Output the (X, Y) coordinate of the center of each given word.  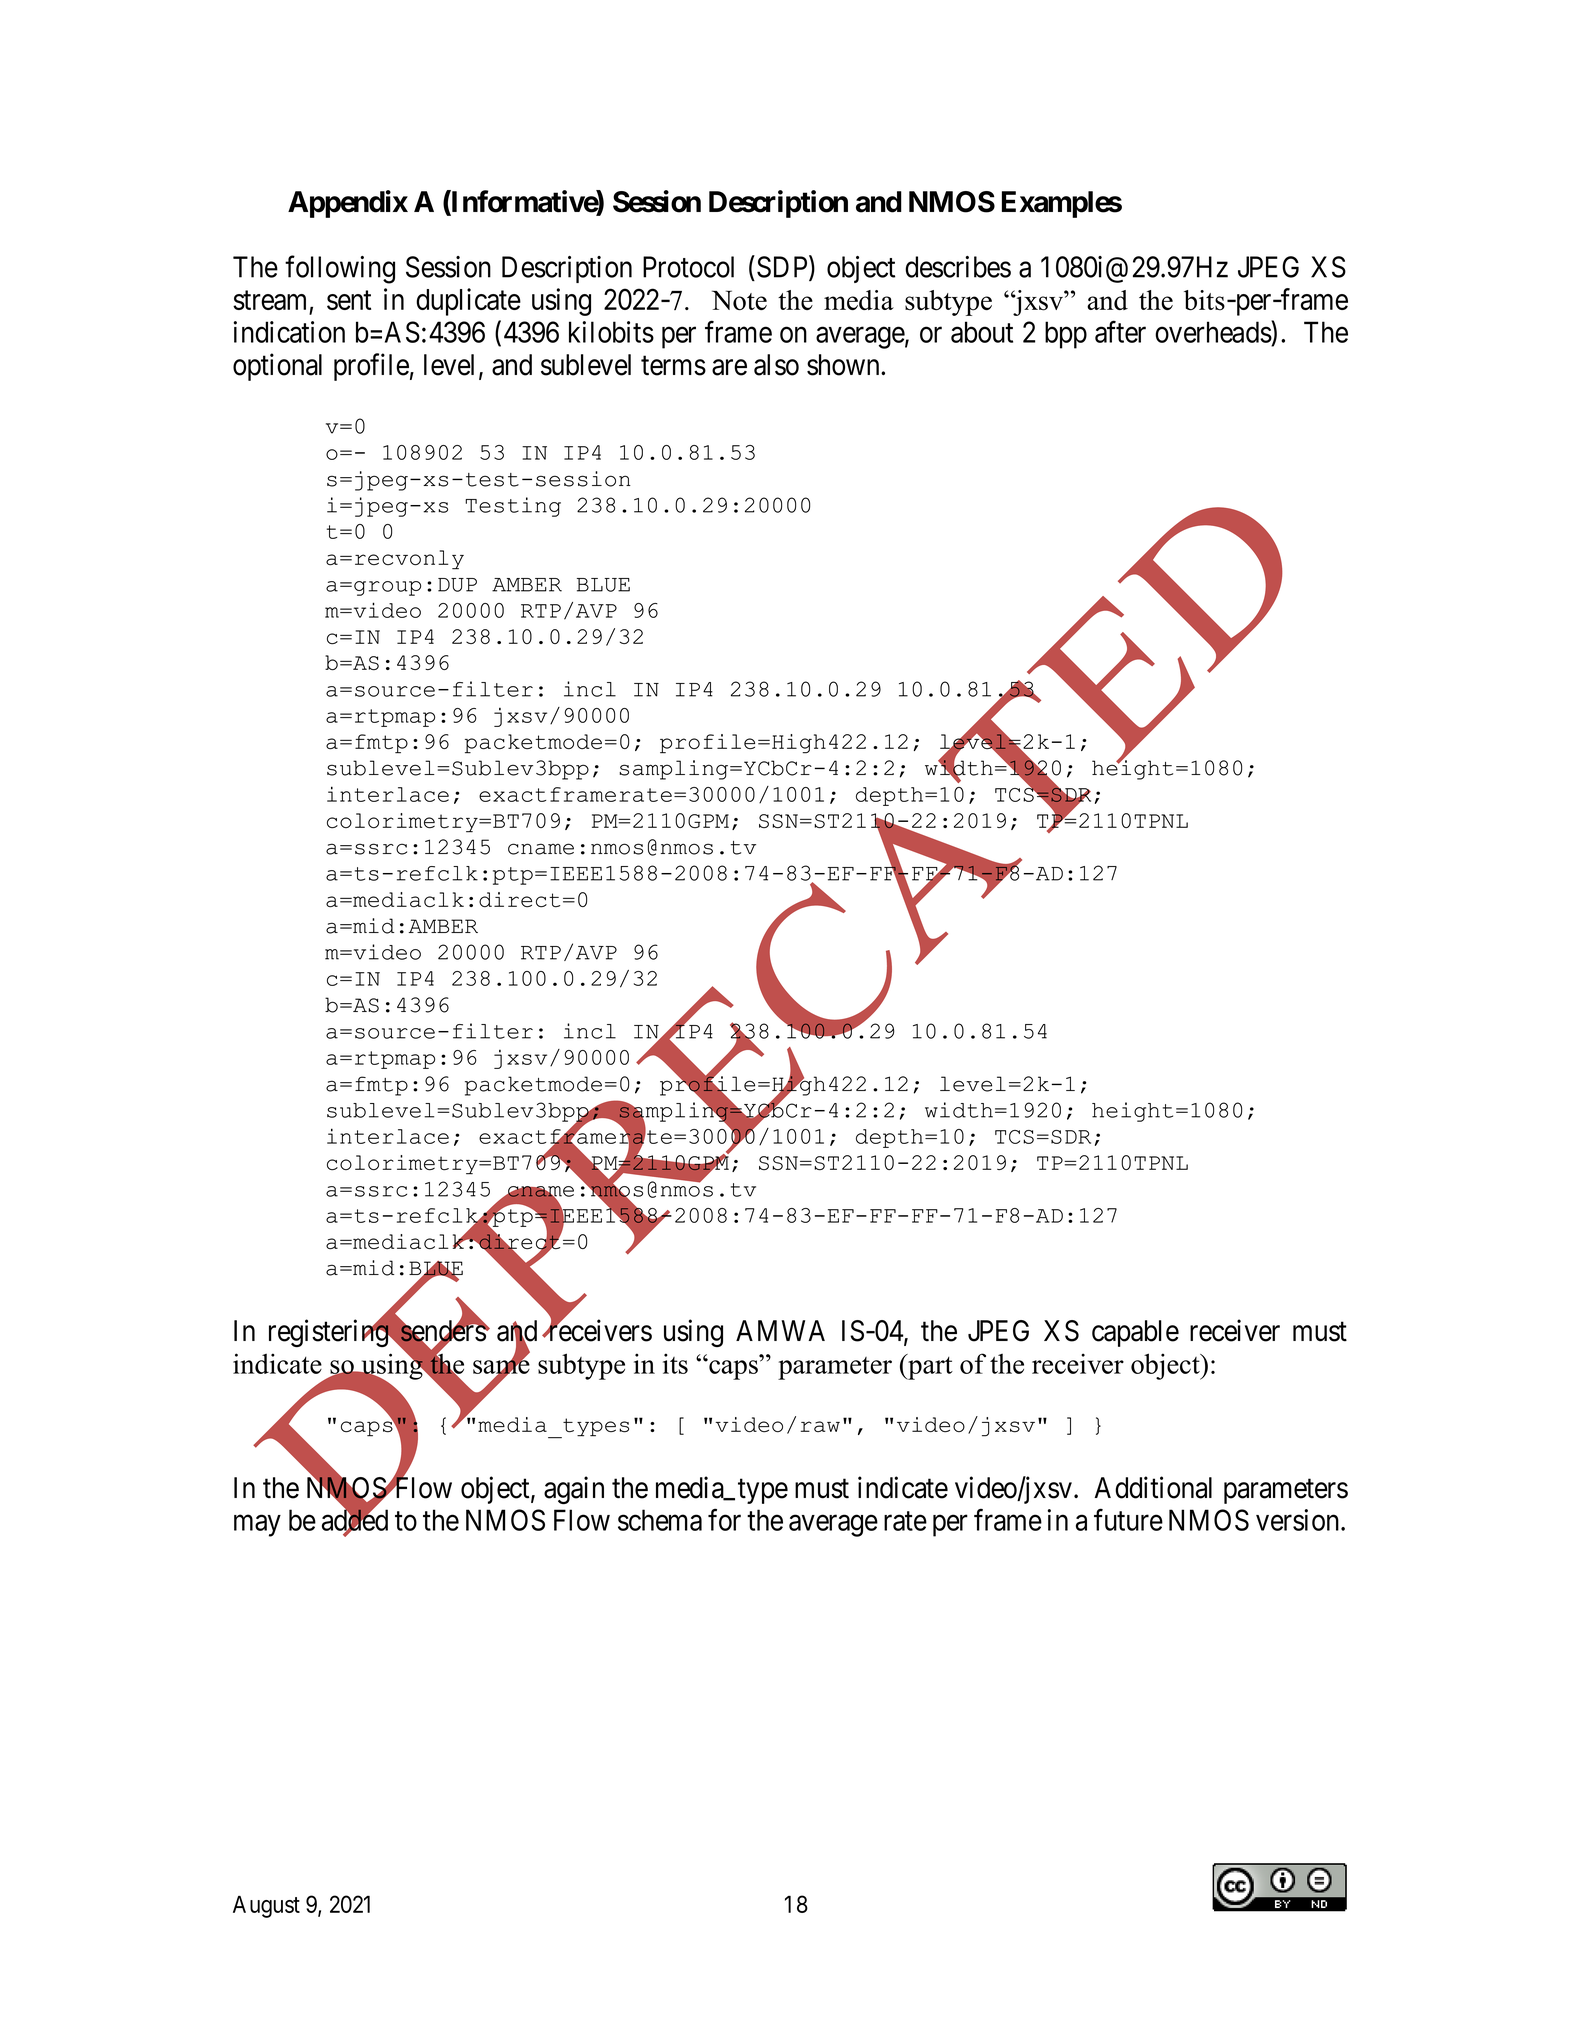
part (929, 1367)
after (1120, 332)
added (355, 1521)
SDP (783, 268)
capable (1135, 1333)
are (729, 368)
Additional (1153, 1487)
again (574, 1490)
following (340, 269)
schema (660, 1520)
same (501, 1367)
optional (277, 367)
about (982, 332)
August (266, 1907)
